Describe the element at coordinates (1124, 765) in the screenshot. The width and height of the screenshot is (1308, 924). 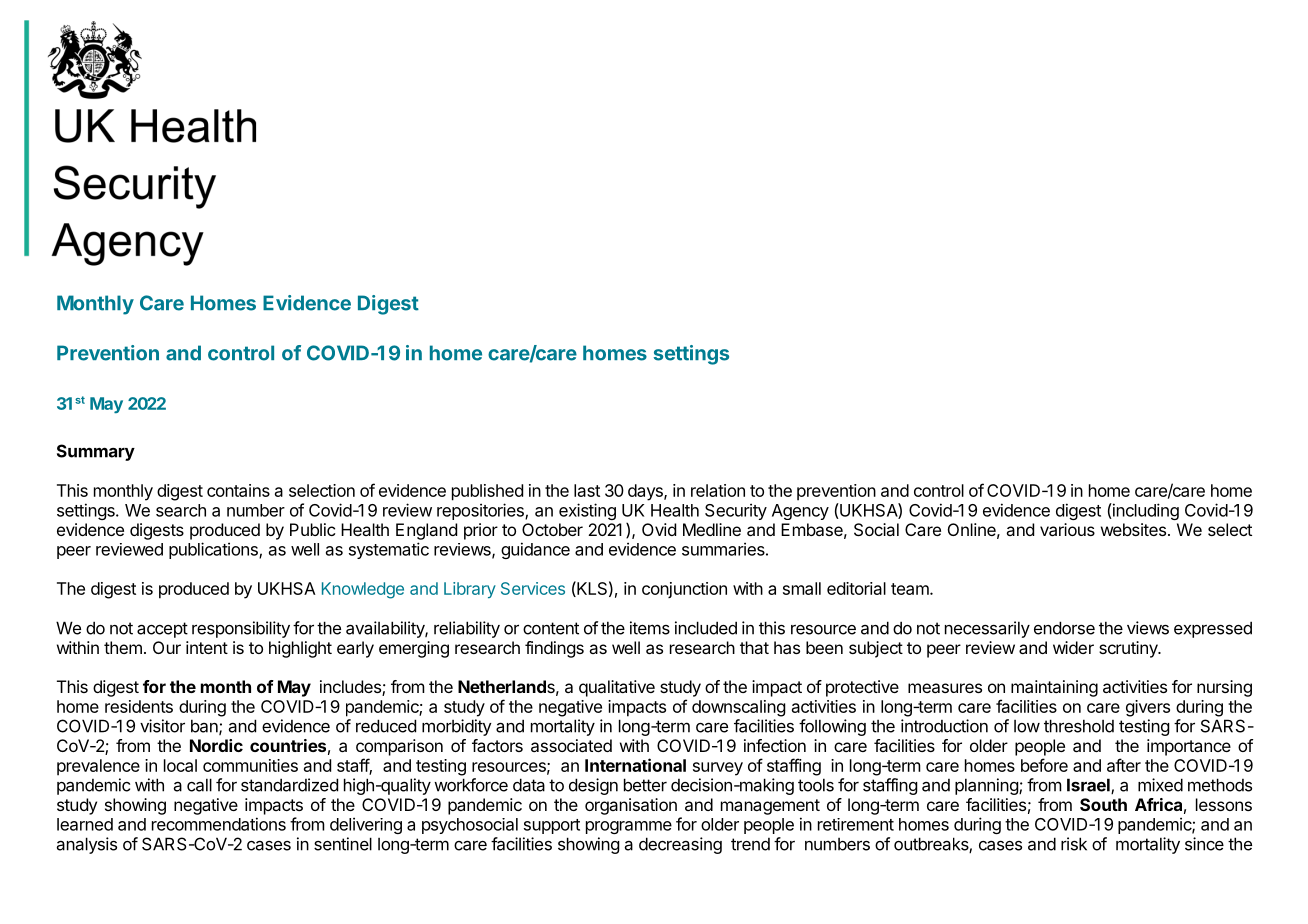
I see `after` at that location.
